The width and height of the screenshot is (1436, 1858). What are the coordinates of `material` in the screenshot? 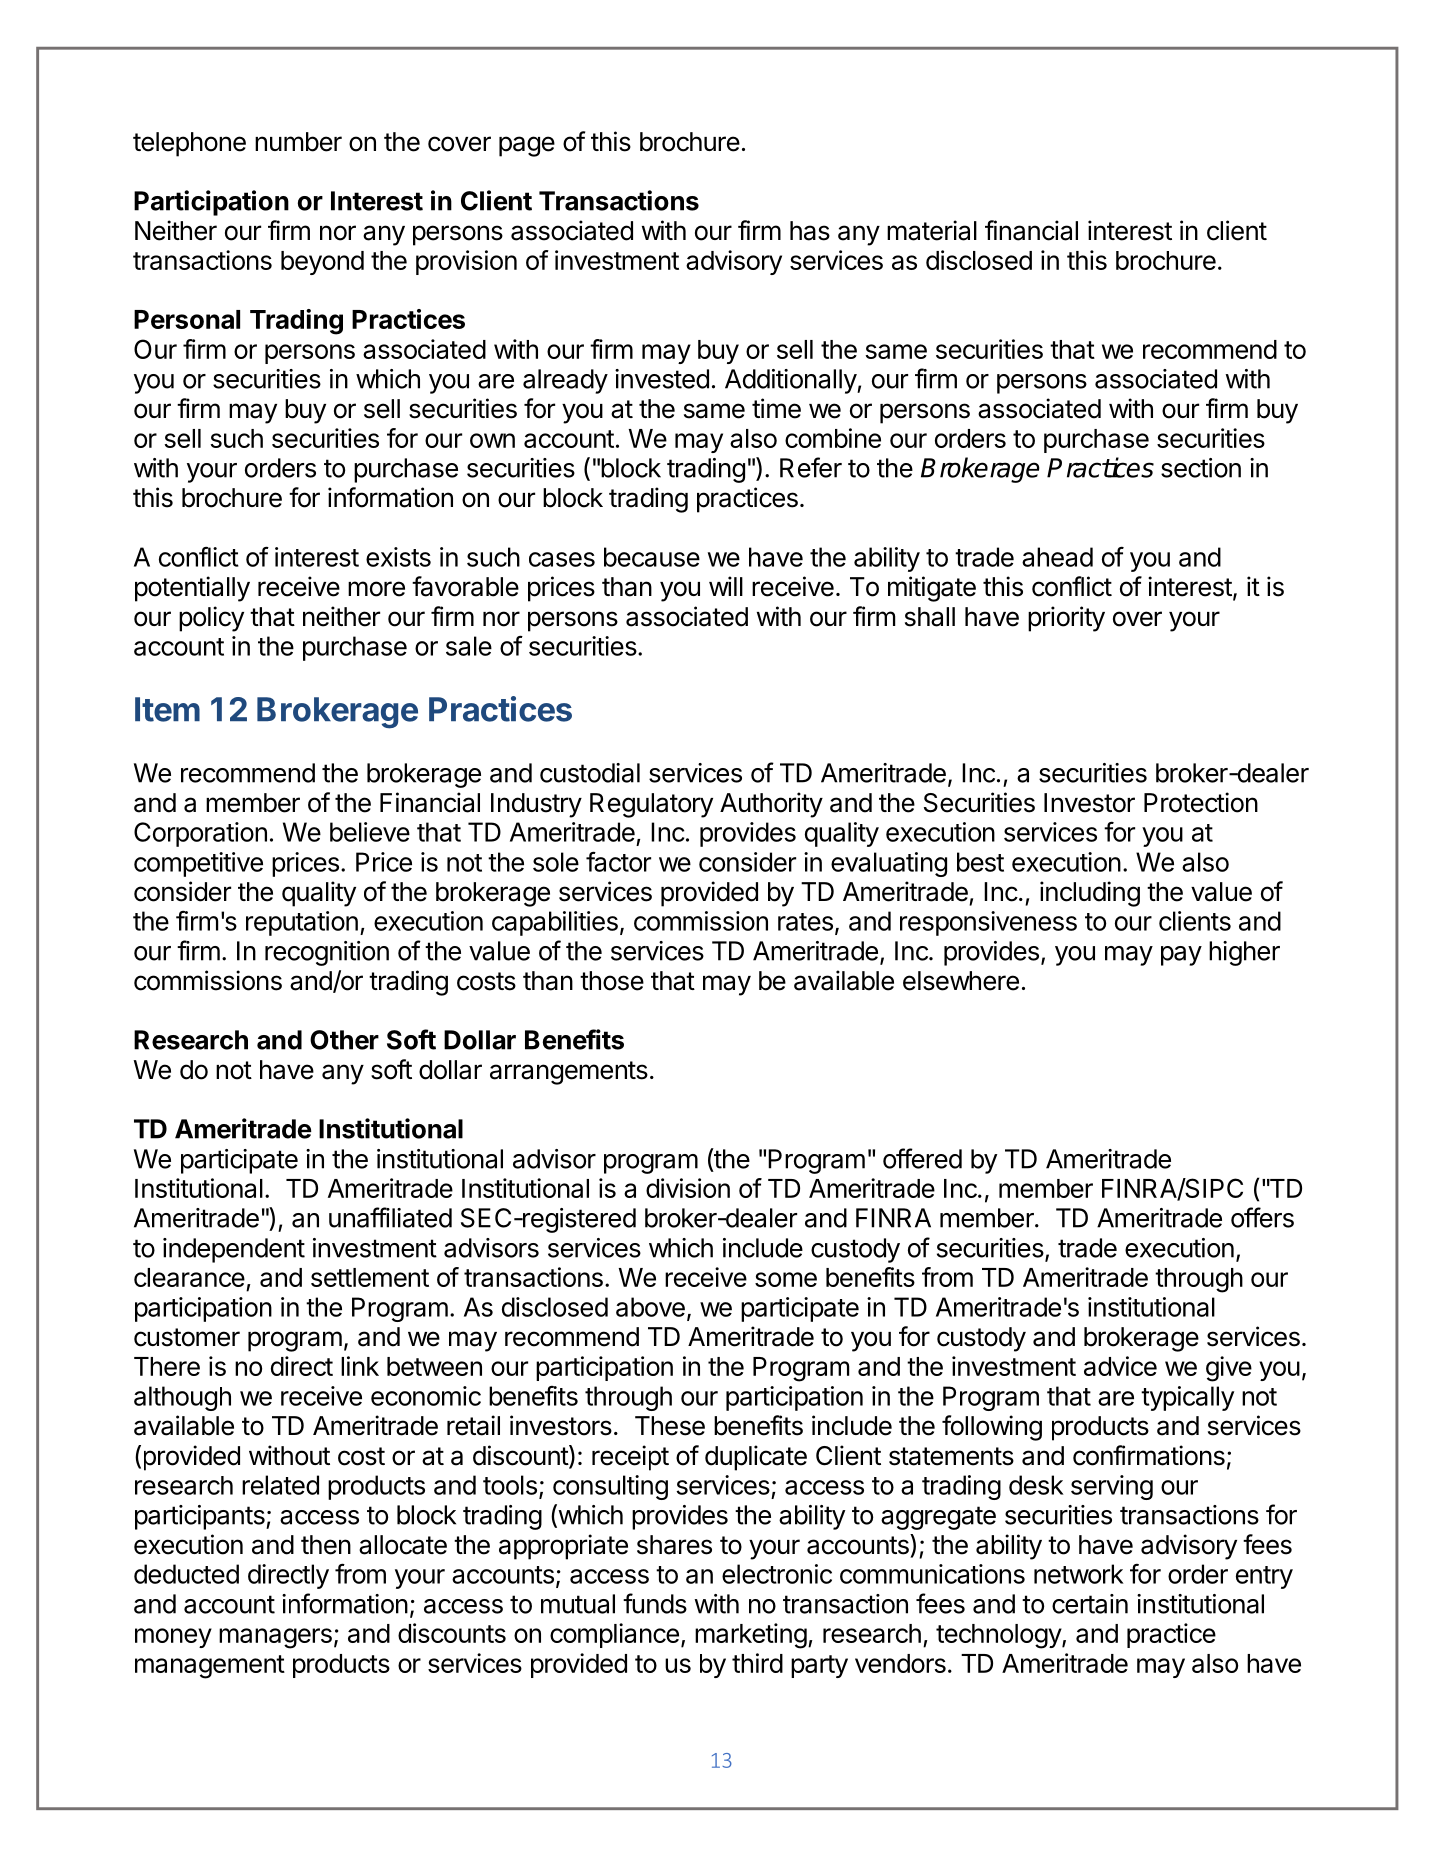 It's located at (932, 230).
